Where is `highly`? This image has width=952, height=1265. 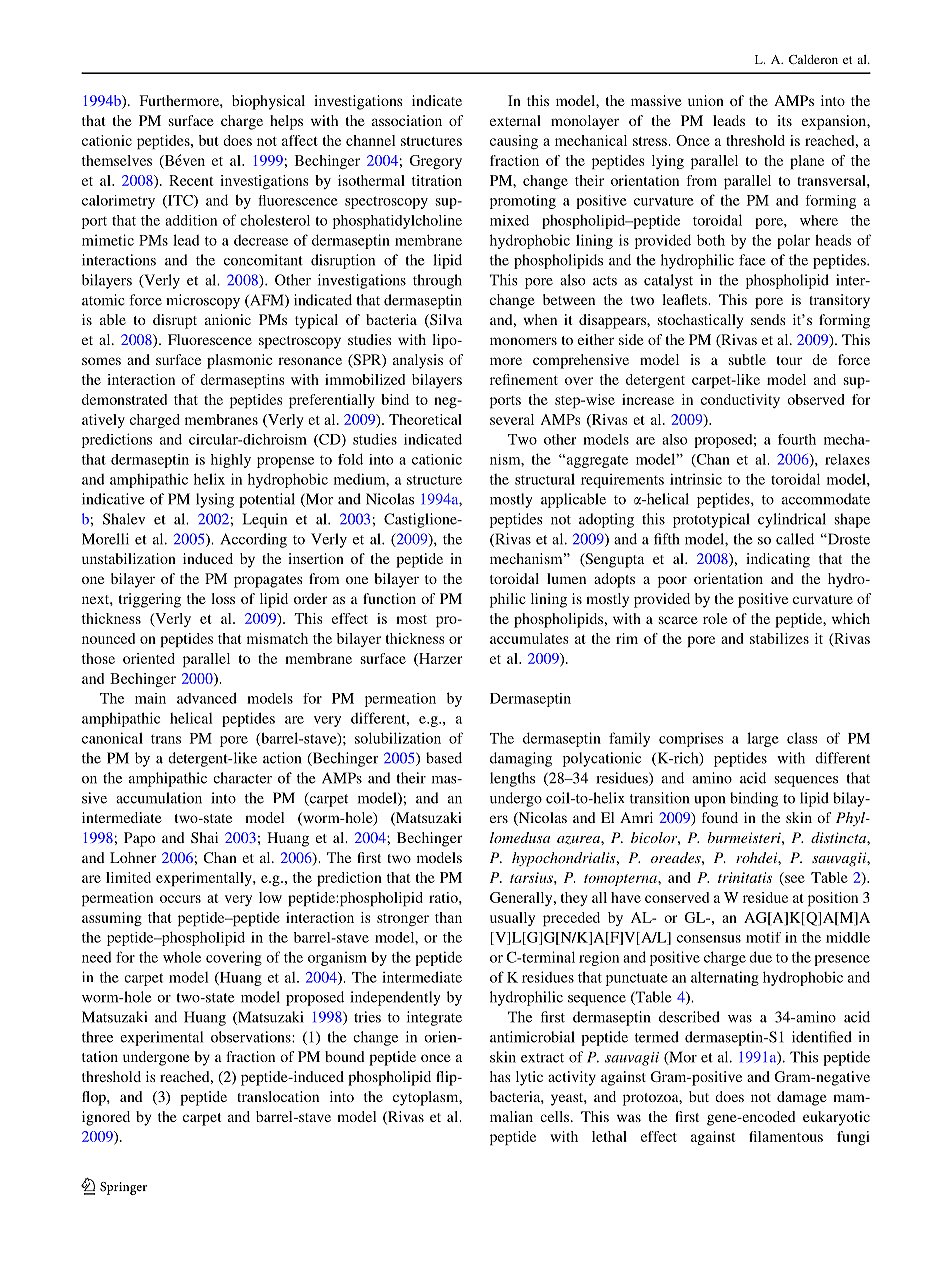
highly is located at coordinates (231, 461).
